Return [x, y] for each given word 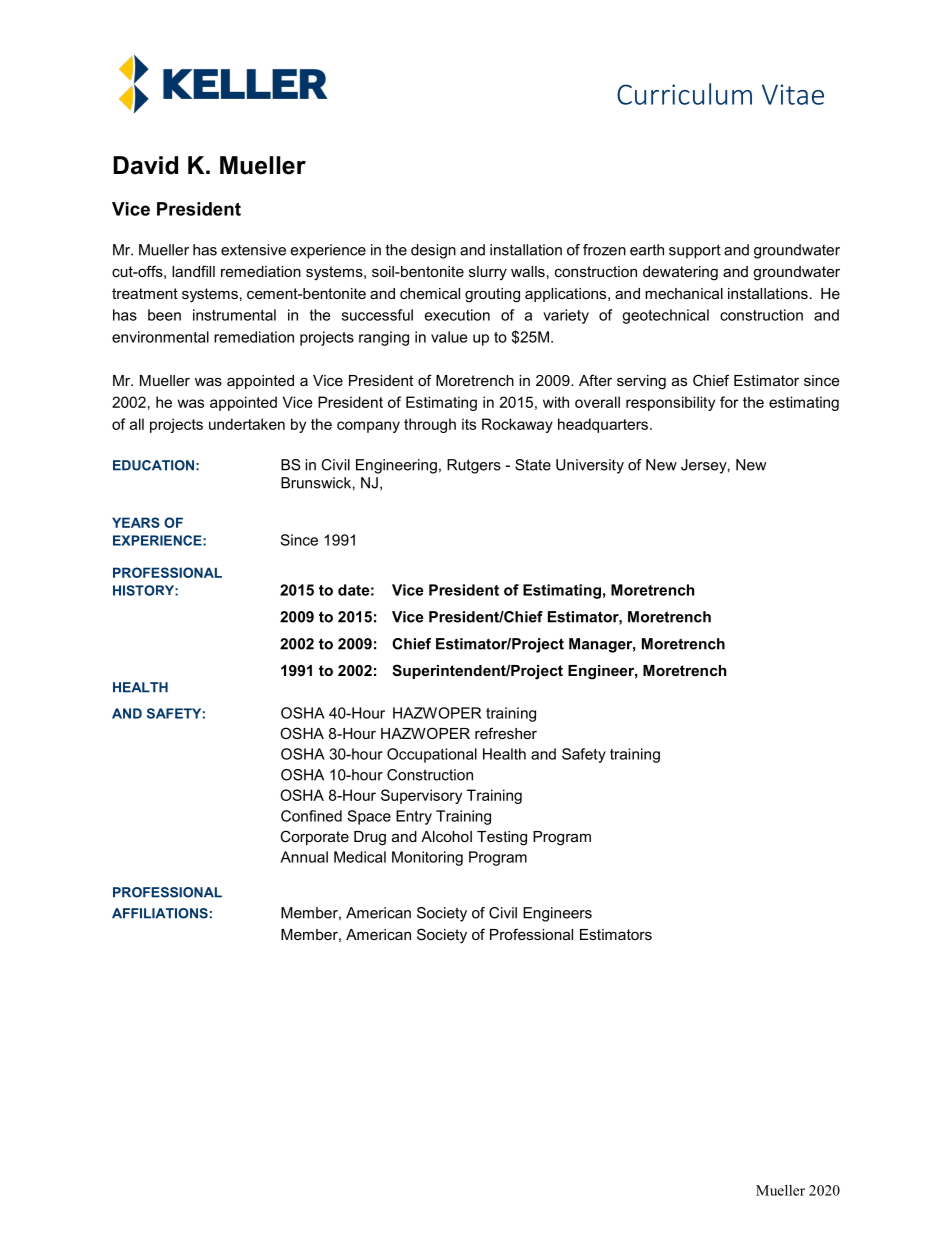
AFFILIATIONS [160, 913]
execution [457, 315]
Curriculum [684, 94]
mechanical [684, 293]
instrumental [234, 315]
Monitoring [427, 858]
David [145, 165]
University [590, 466]
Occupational [432, 755]
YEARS [136, 522]
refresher [506, 733]
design [433, 251]
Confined [311, 816]
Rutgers [474, 466]
